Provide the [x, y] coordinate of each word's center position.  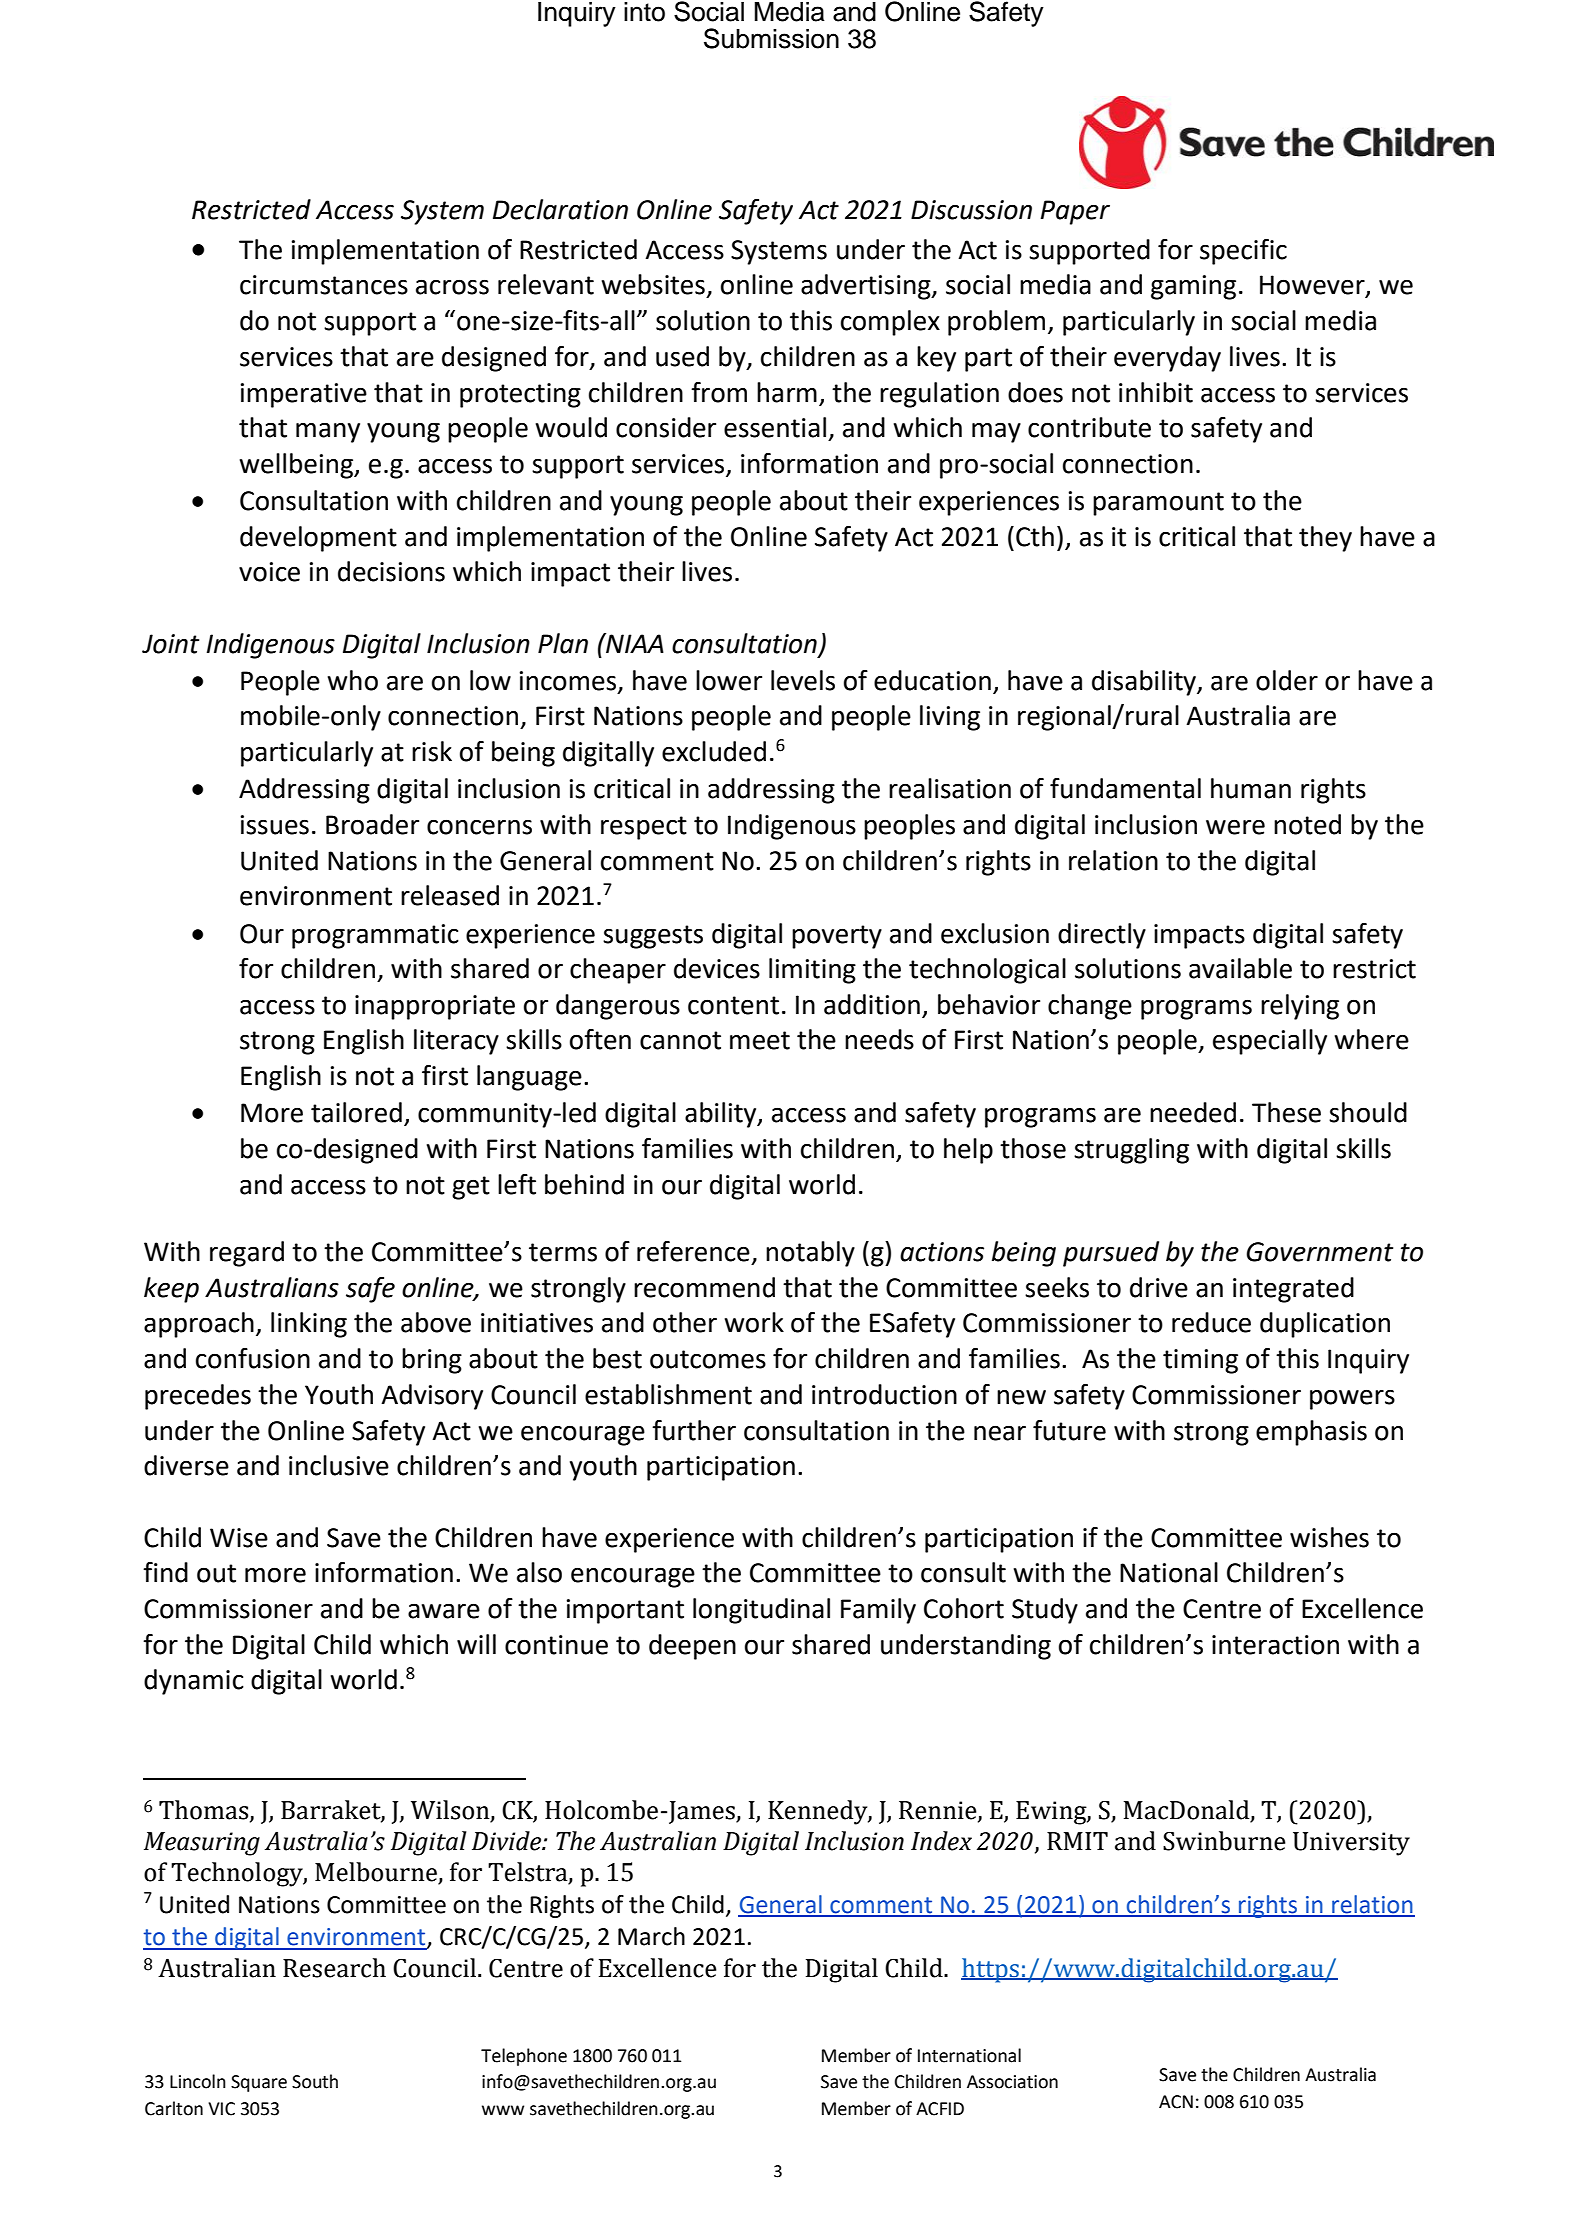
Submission [771, 38]
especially [1270, 1042]
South [315, 2081]
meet [760, 1040]
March [651, 1936]
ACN [1176, 2102]
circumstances [324, 285]
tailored [356, 1112]
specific [1243, 252]
